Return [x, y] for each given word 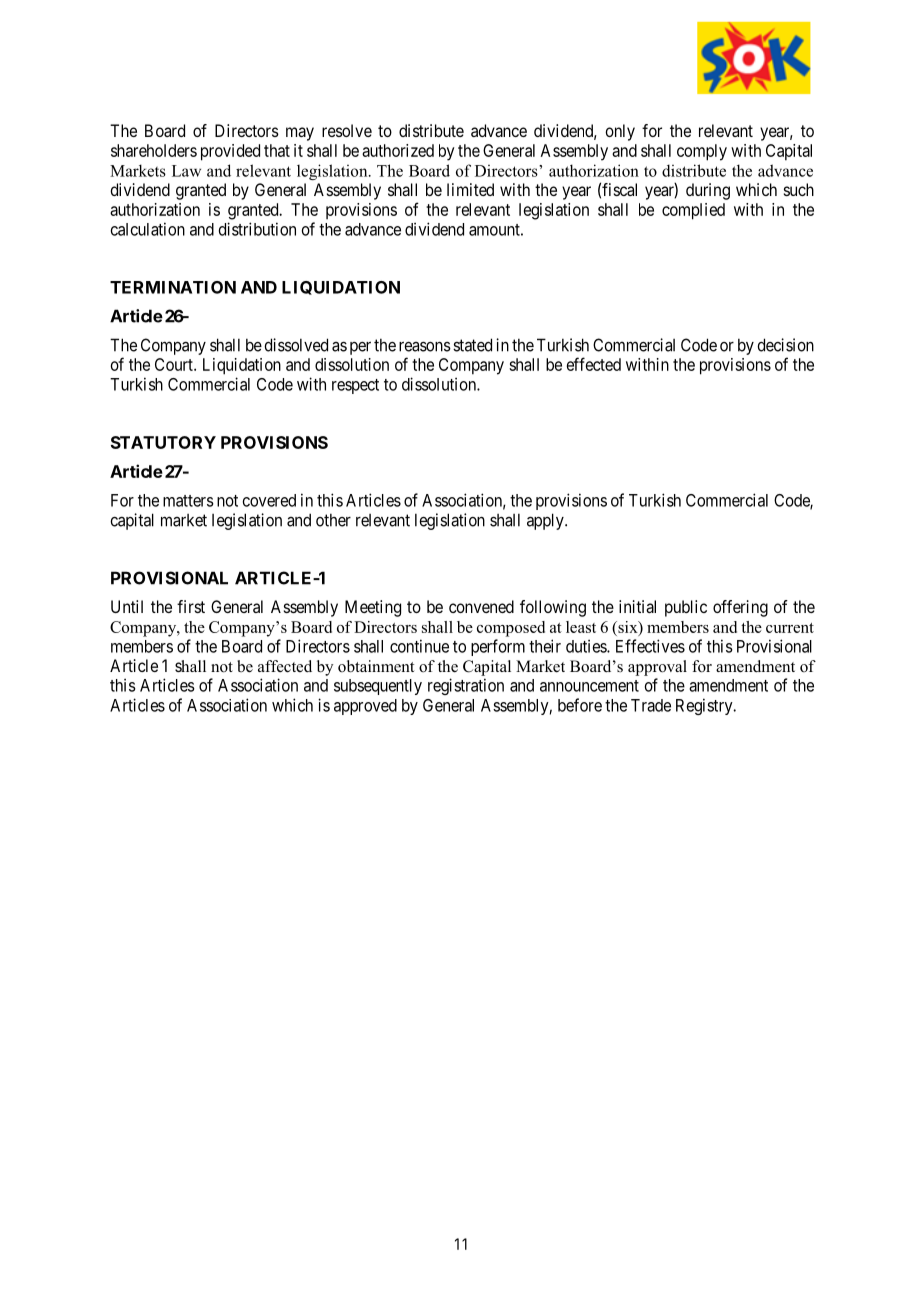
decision [785, 345]
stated [472, 345]
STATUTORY [163, 442]
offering [740, 608]
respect [355, 386]
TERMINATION [173, 287]
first [191, 606]
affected [285, 666]
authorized [398, 150]
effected [594, 364]
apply [546, 521]
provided [230, 152]
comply [702, 152]
